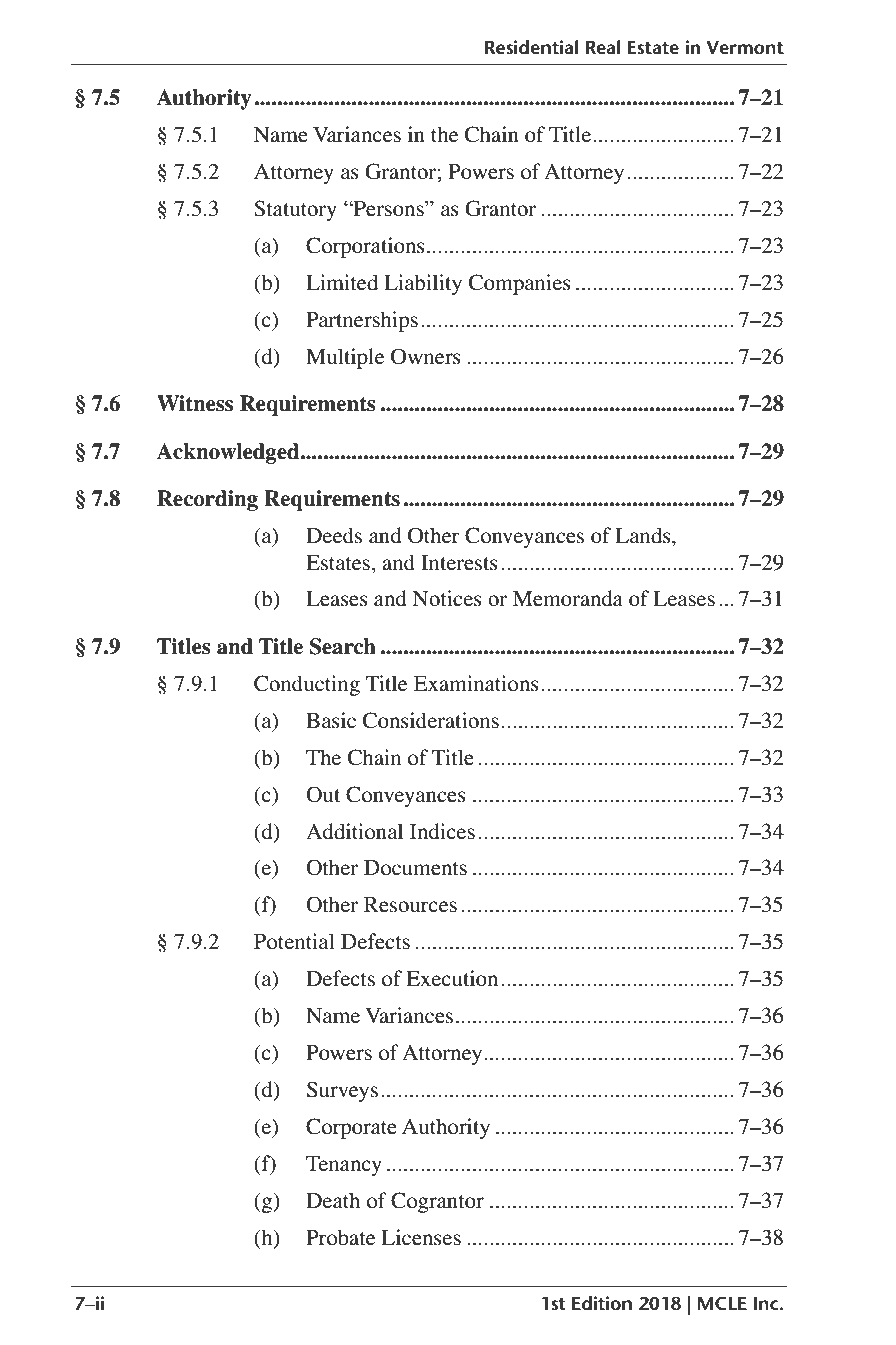  I want to click on Statutory, so click(295, 210).
